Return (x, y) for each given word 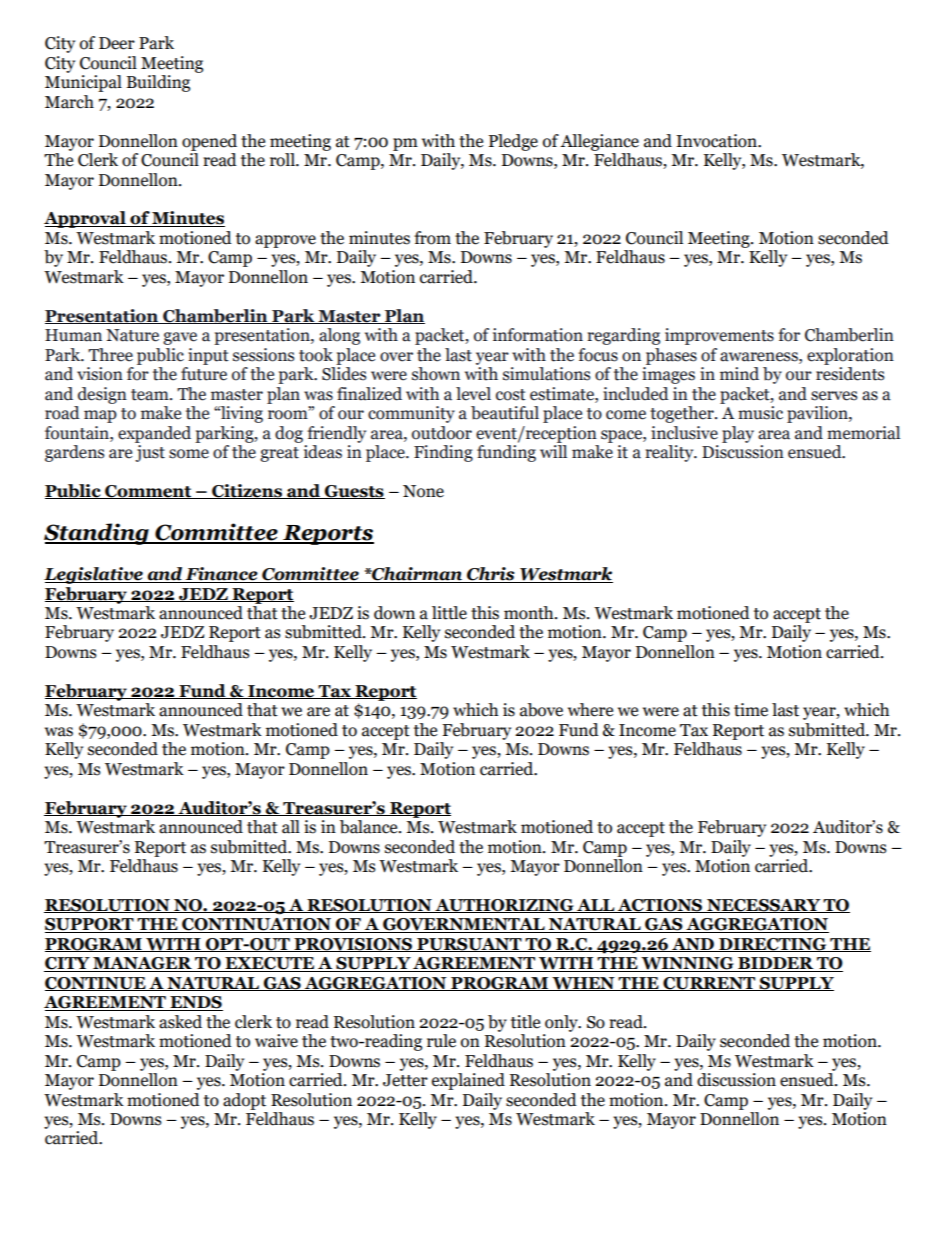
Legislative (94, 575)
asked (180, 1022)
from (432, 238)
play (738, 434)
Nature (132, 335)
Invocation (717, 141)
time (751, 710)
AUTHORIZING (504, 906)
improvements (719, 336)
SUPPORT (90, 925)
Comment (148, 492)
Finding (443, 453)
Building (158, 83)
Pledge (513, 142)
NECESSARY (764, 906)
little (449, 613)
